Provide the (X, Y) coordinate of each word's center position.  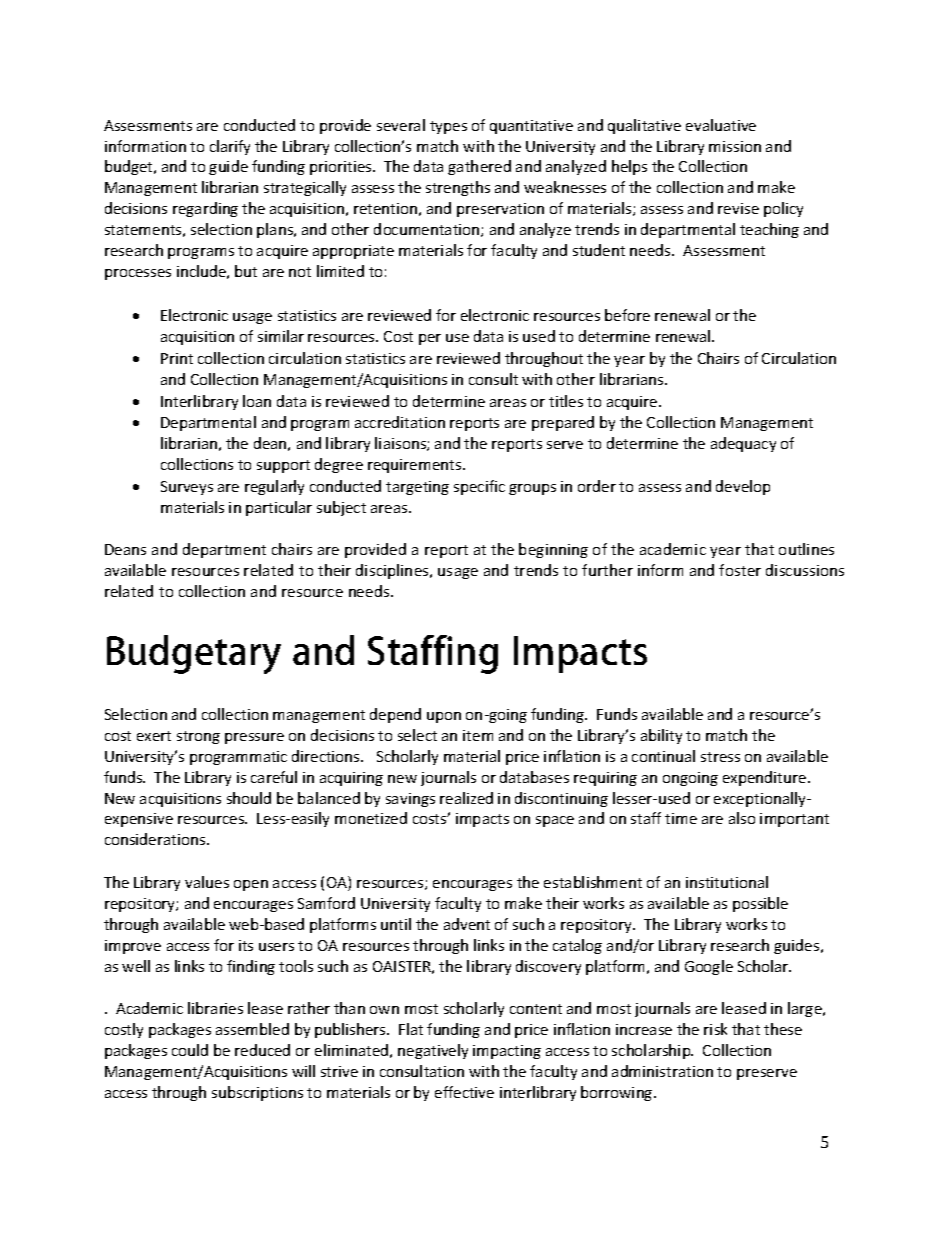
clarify (230, 147)
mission (735, 146)
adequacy (743, 444)
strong (198, 737)
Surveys (187, 488)
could (190, 1050)
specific (479, 487)
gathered (479, 167)
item (478, 735)
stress (720, 757)
